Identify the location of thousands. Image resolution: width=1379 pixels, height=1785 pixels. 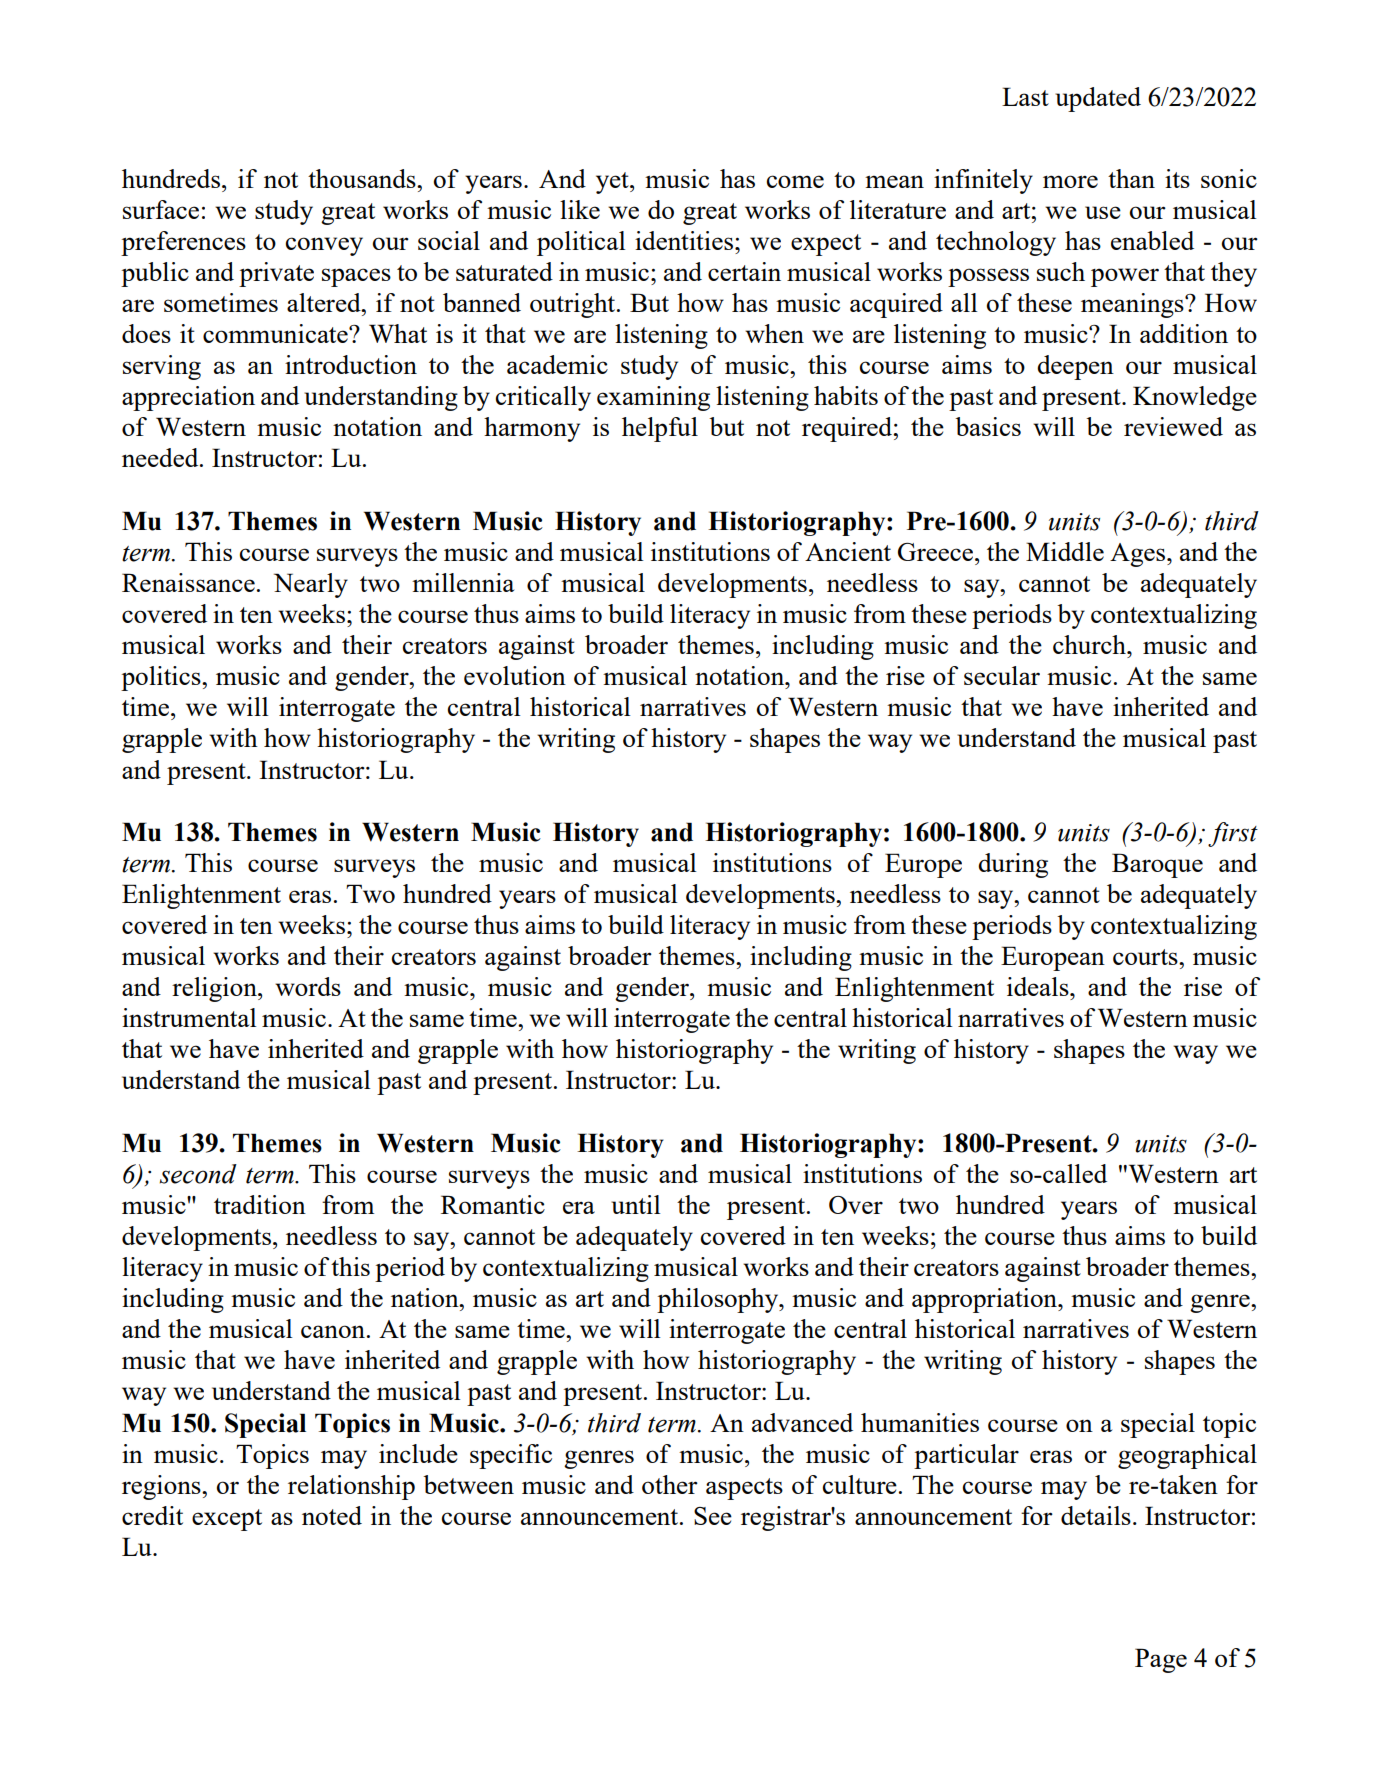
(363, 178).
